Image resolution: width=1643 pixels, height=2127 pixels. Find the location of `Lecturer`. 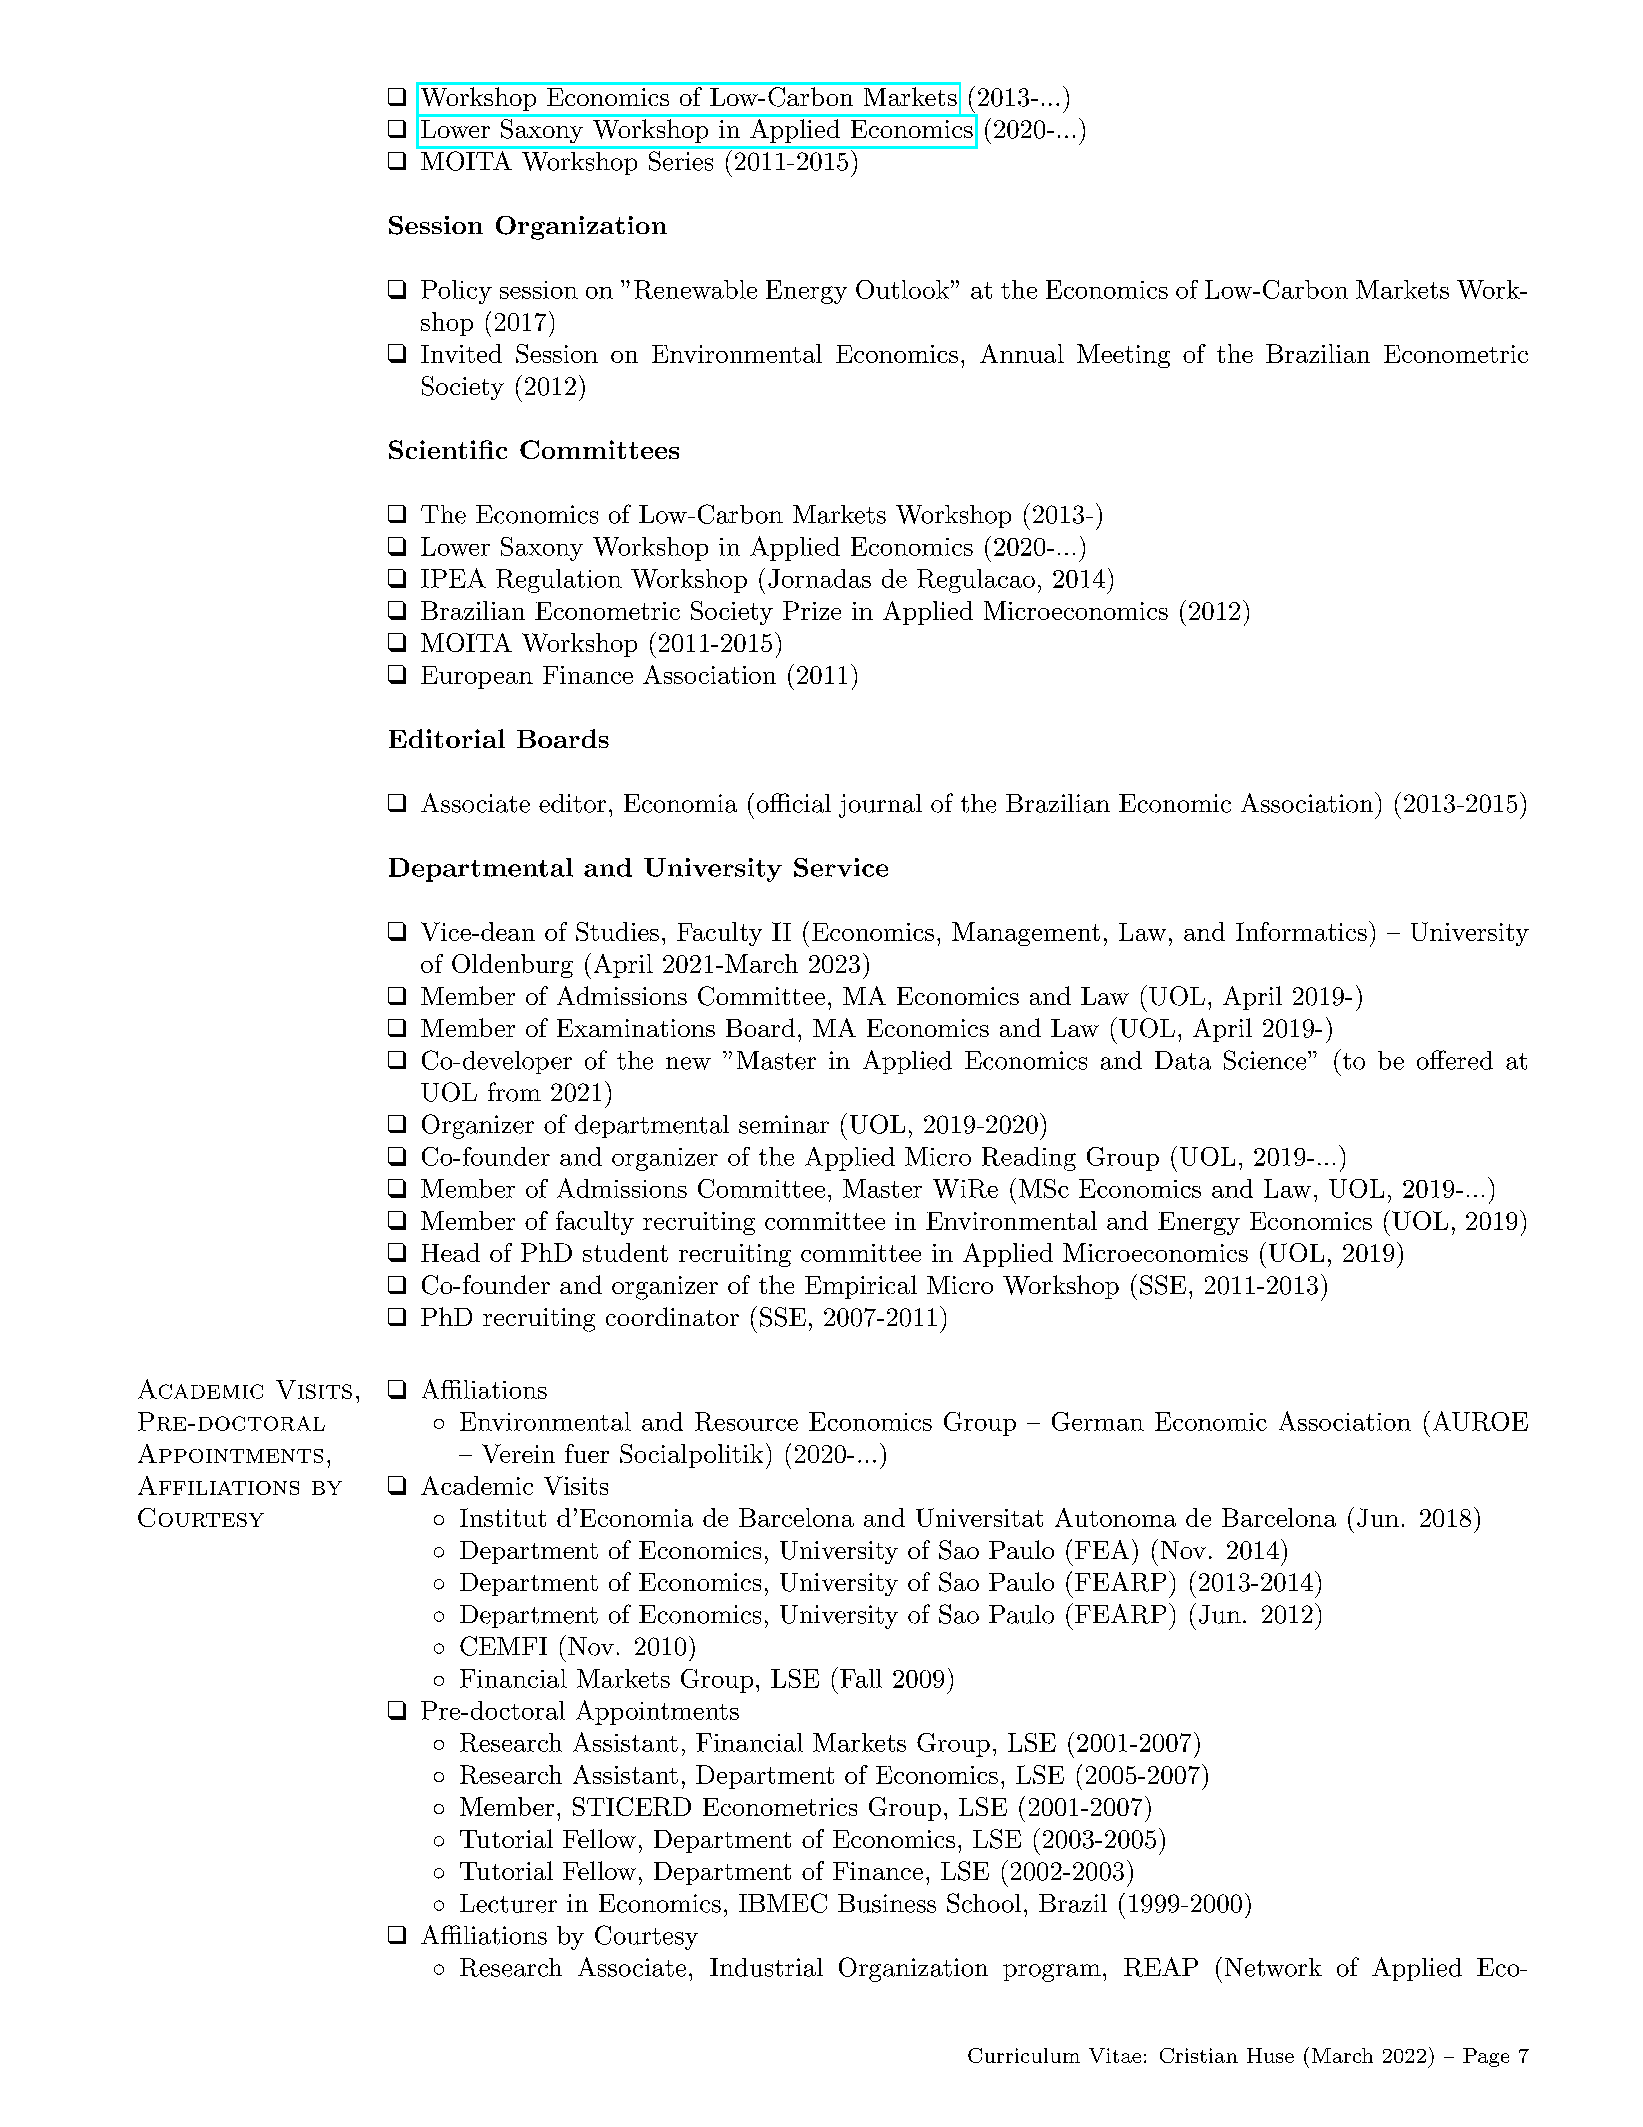

Lecturer is located at coordinates (508, 1903).
